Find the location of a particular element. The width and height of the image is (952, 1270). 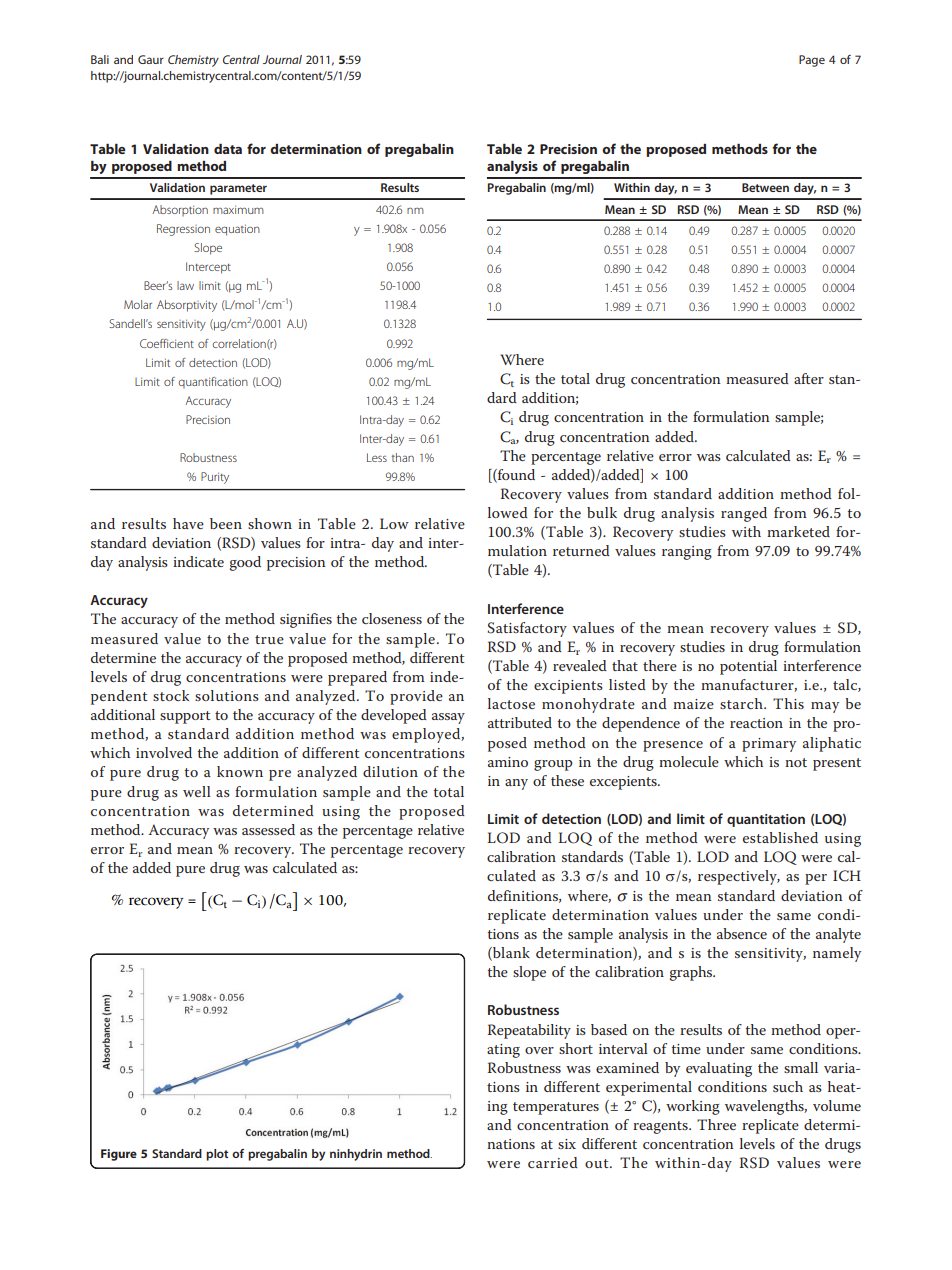

plot is located at coordinates (217, 1155).
